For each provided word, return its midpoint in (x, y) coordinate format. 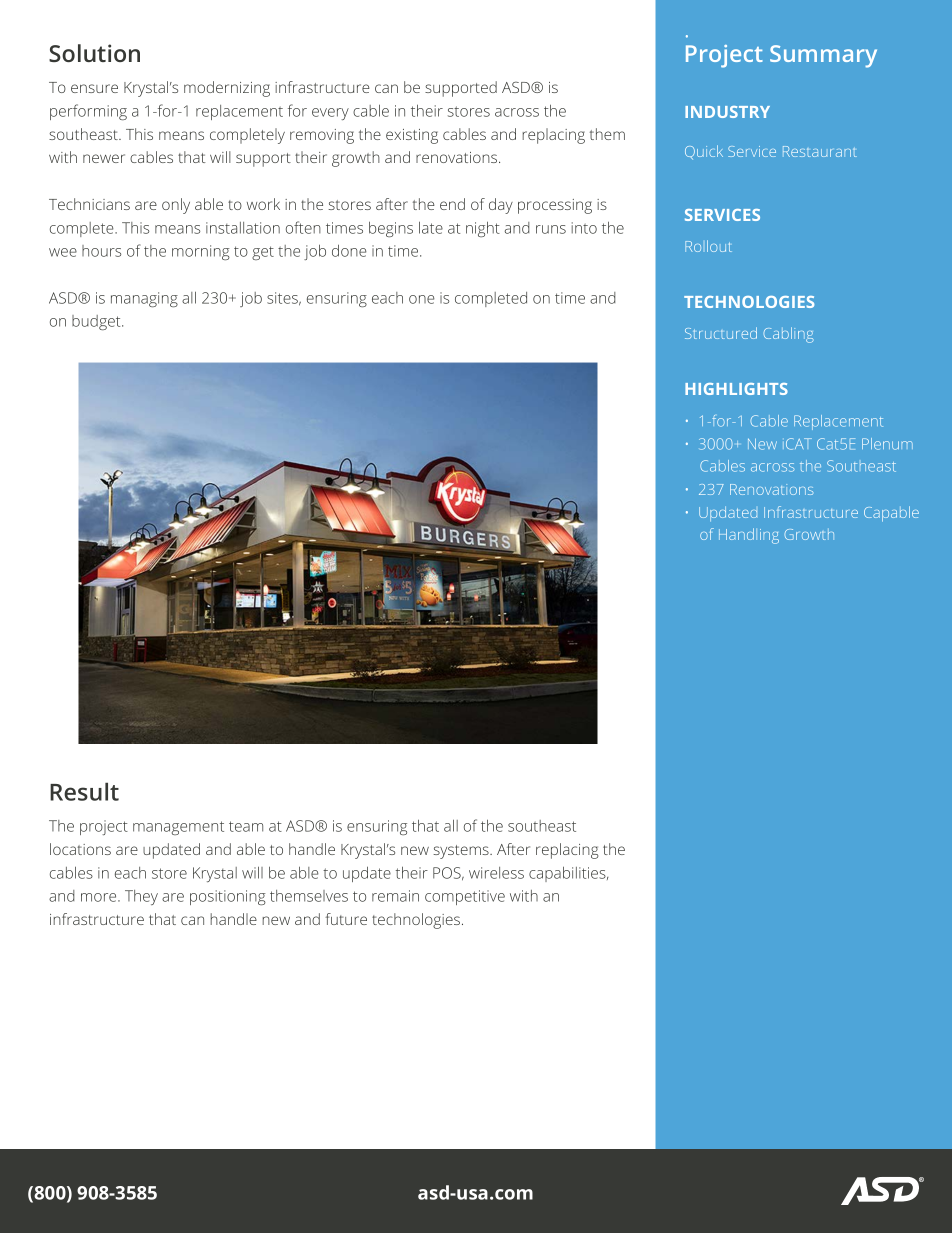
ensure (94, 88)
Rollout (708, 246)
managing (144, 299)
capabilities (568, 874)
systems (462, 852)
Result (84, 791)
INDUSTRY (727, 112)
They (141, 897)
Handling (749, 536)
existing (412, 136)
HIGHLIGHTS (736, 389)
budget (97, 322)
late (431, 227)
